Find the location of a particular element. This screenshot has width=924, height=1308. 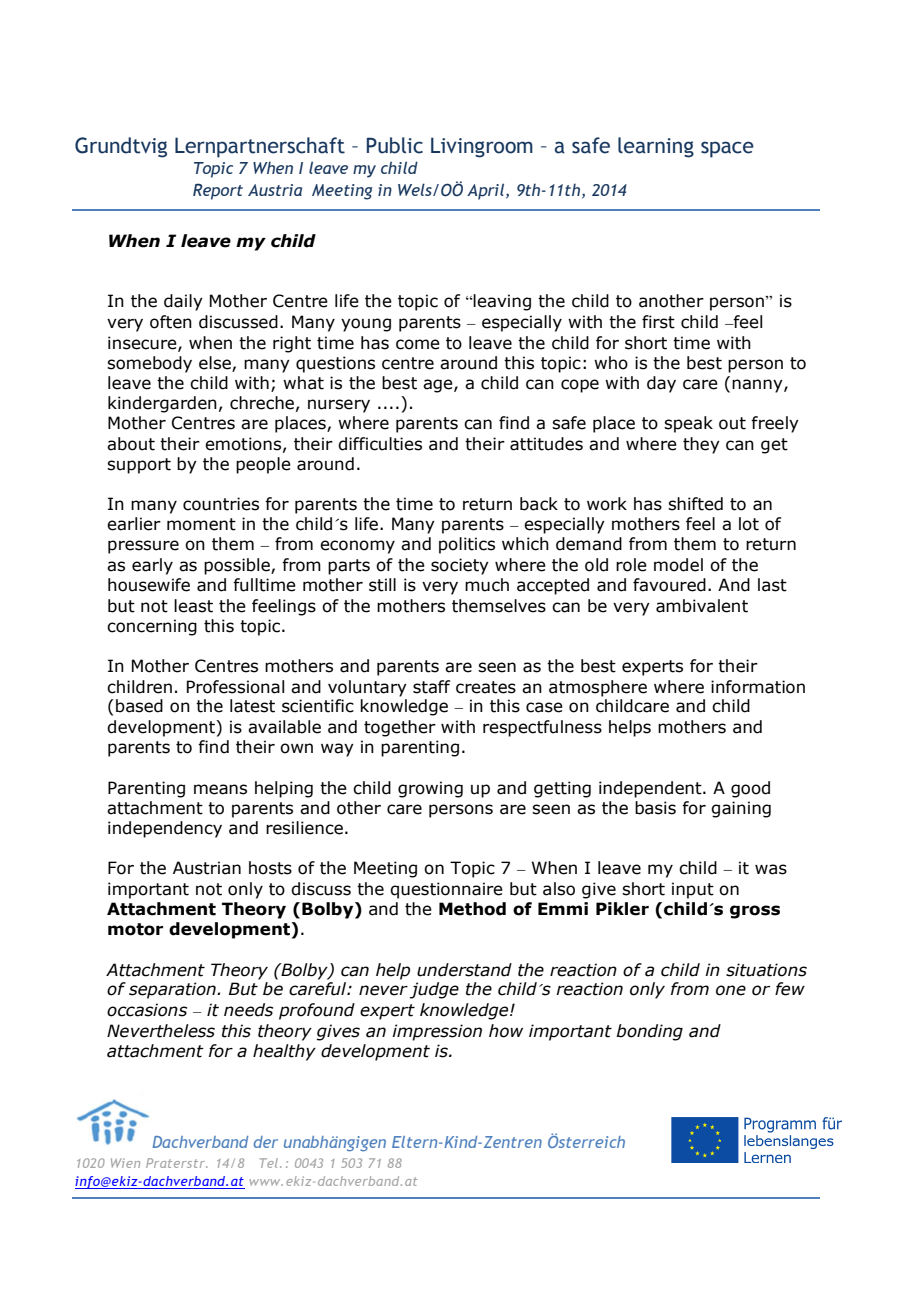

impression is located at coordinates (437, 1032).
